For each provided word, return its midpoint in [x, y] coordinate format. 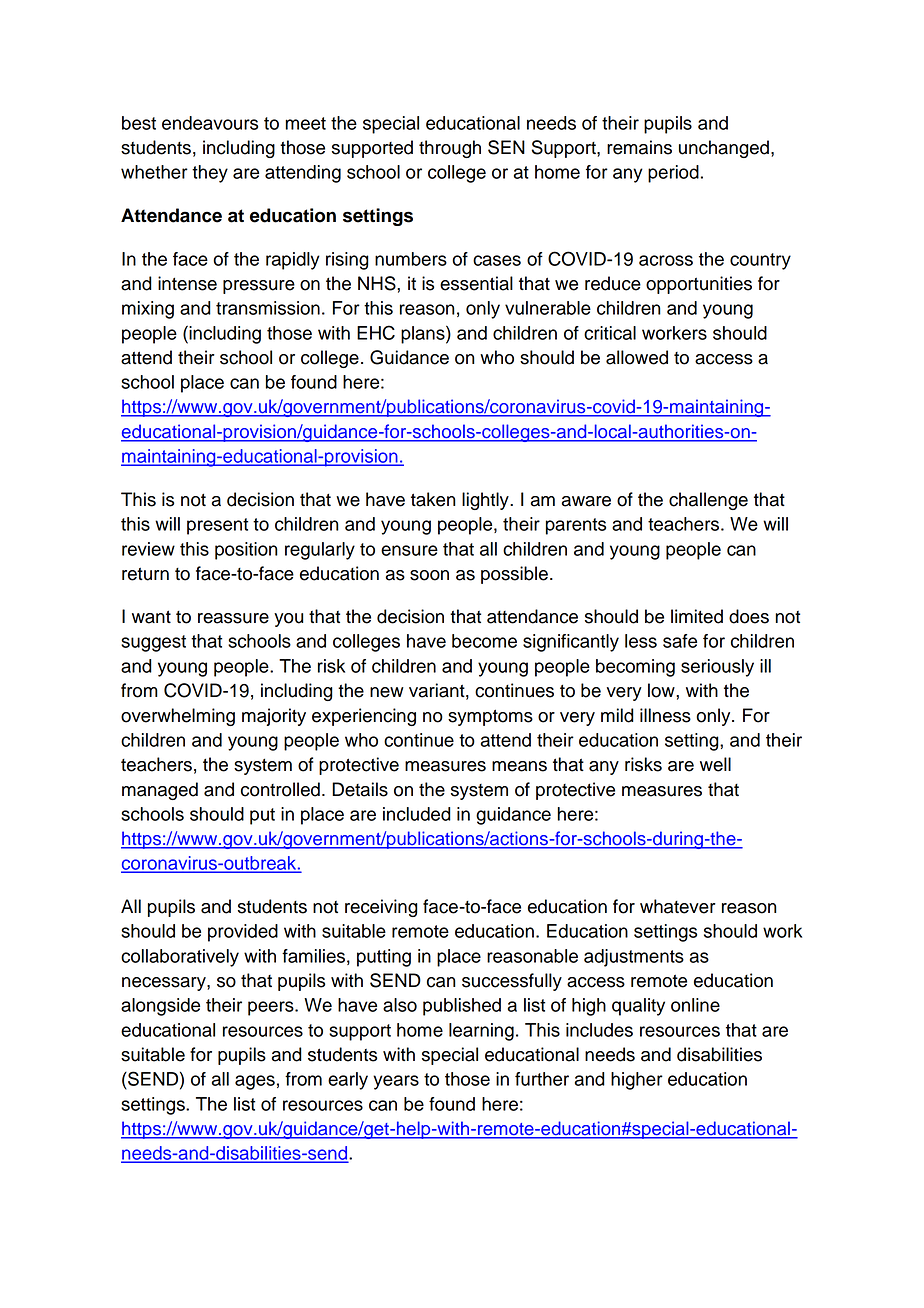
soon [429, 575]
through [450, 149]
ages [255, 1082]
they [210, 174]
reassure [233, 618]
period [673, 174]
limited [697, 616]
